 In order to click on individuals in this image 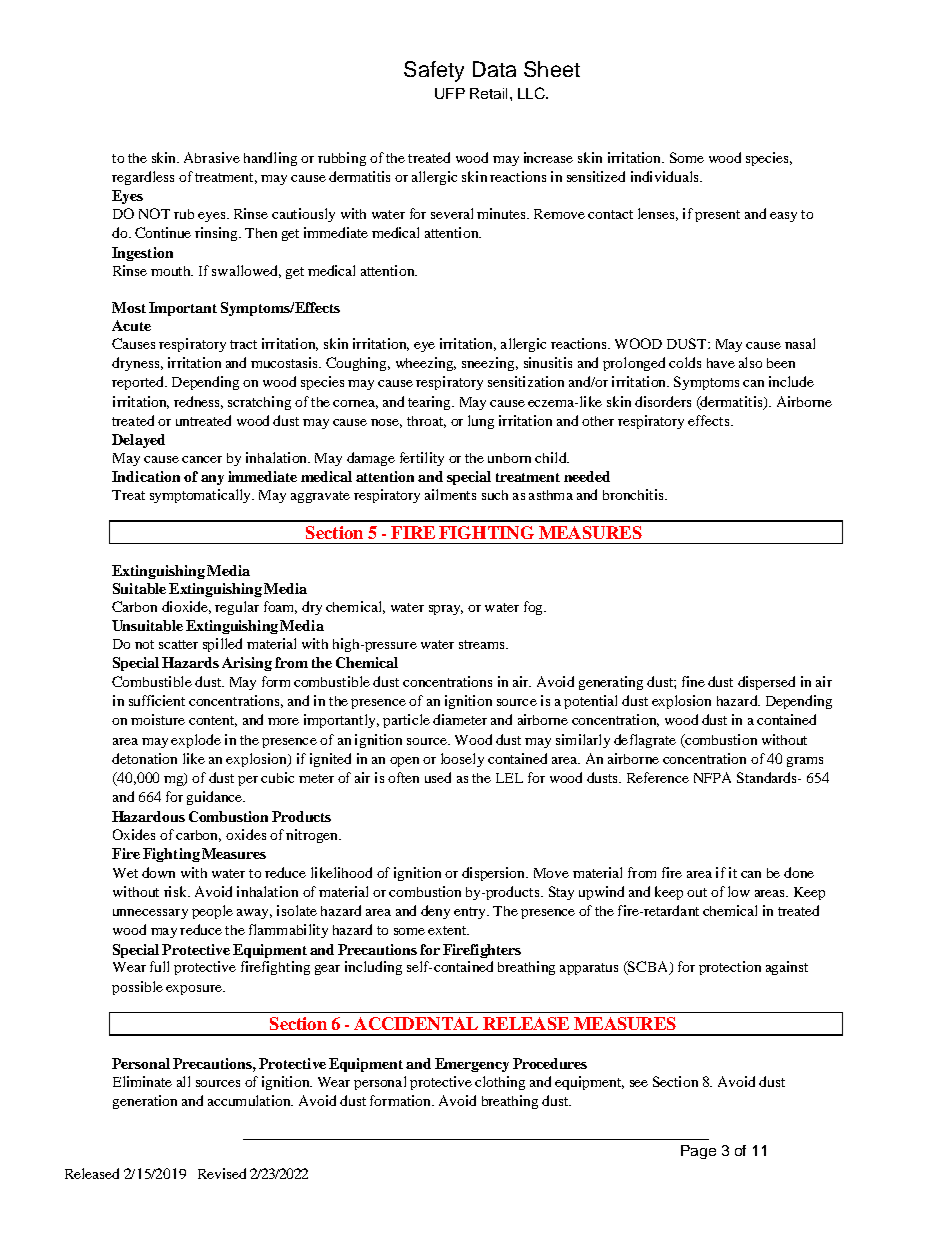, I will do `click(666, 176)`.
